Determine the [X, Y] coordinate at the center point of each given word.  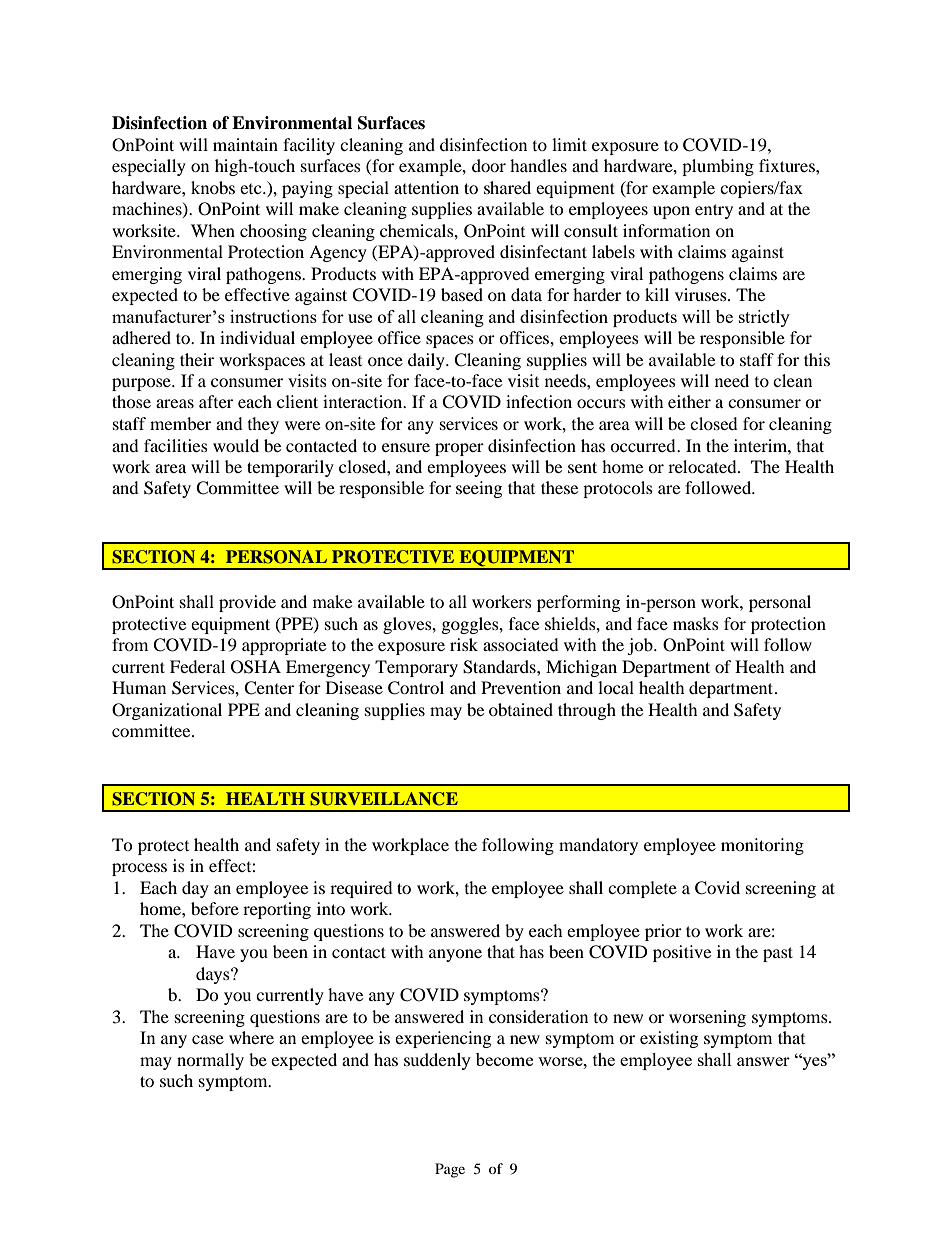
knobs [213, 187]
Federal [197, 666]
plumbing [718, 167]
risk [464, 644]
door [489, 165]
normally [210, 1061]
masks [696, 623]
